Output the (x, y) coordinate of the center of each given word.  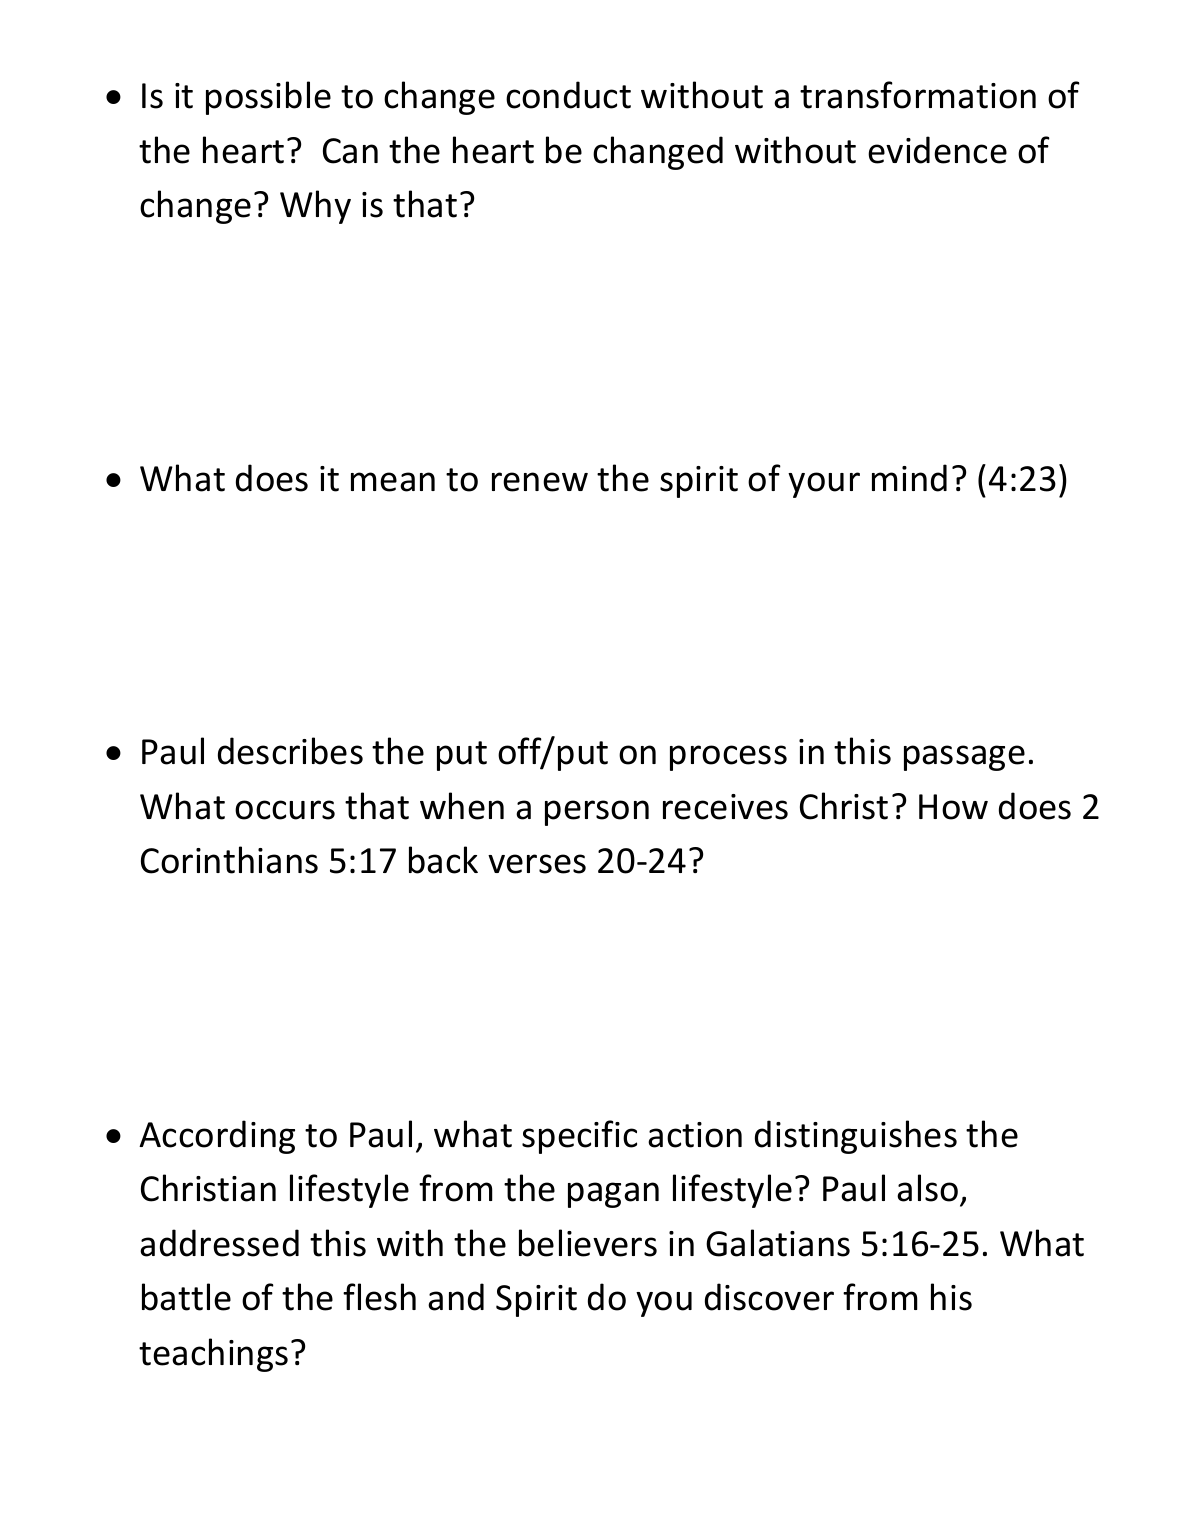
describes (290, 751)
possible (268, 98)
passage (964, 758)
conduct (568, 95)
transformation (918, 95)
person (597, 813)
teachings (213, 1355)
